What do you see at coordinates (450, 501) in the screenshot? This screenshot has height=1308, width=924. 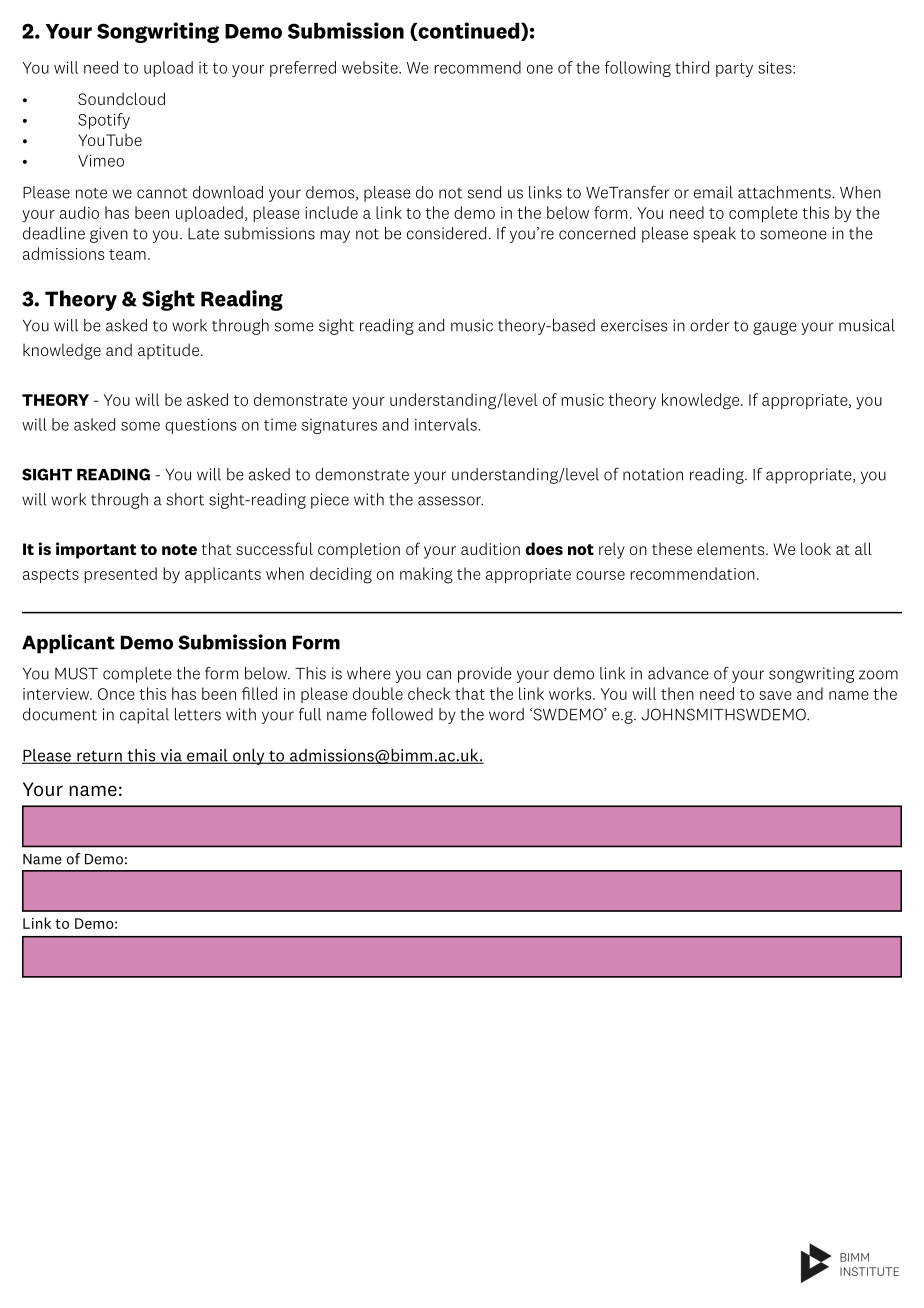 I see `assessor` at bounding box center [450, 501].
